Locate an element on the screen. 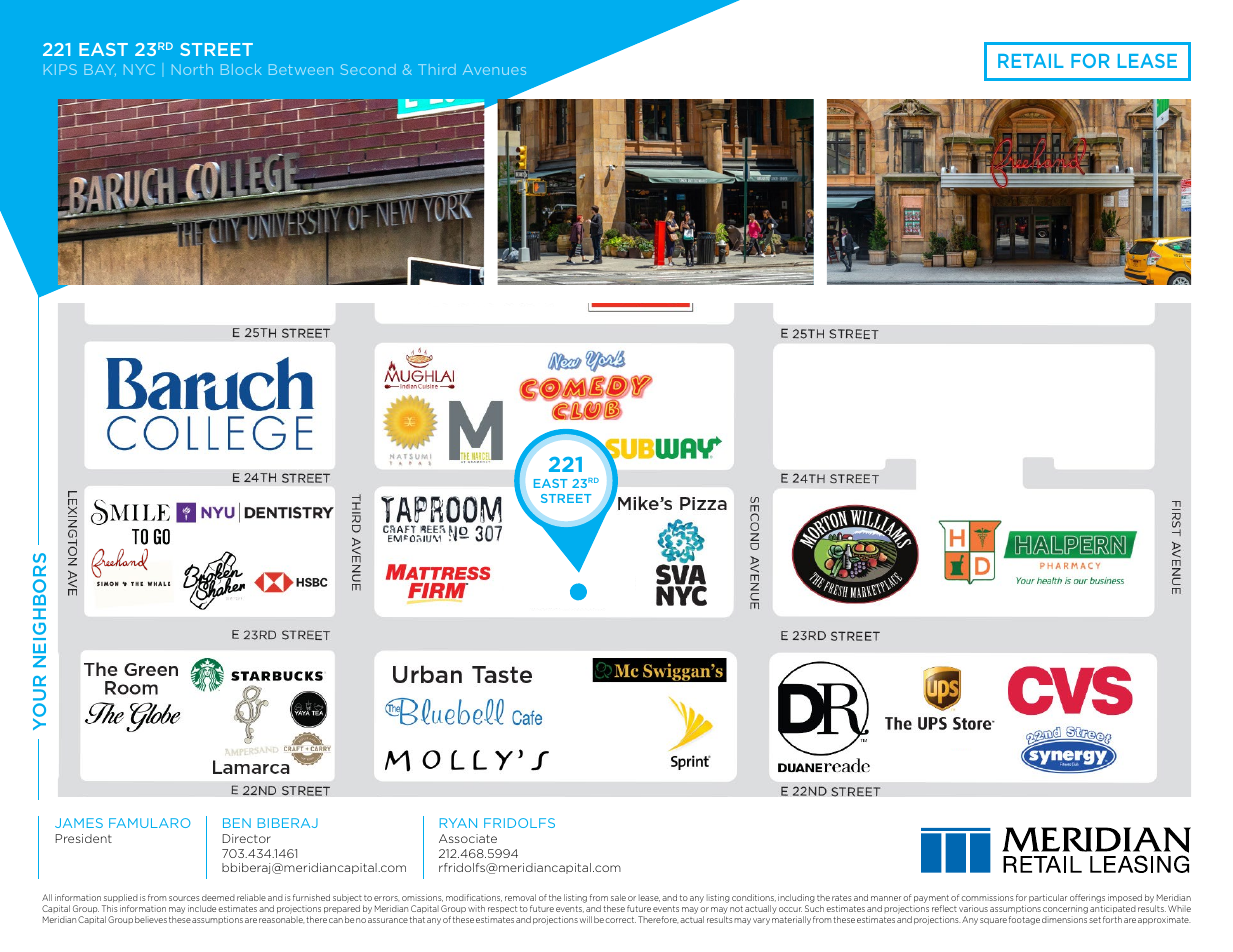  Avenues is located at coordinates (494, 69).
